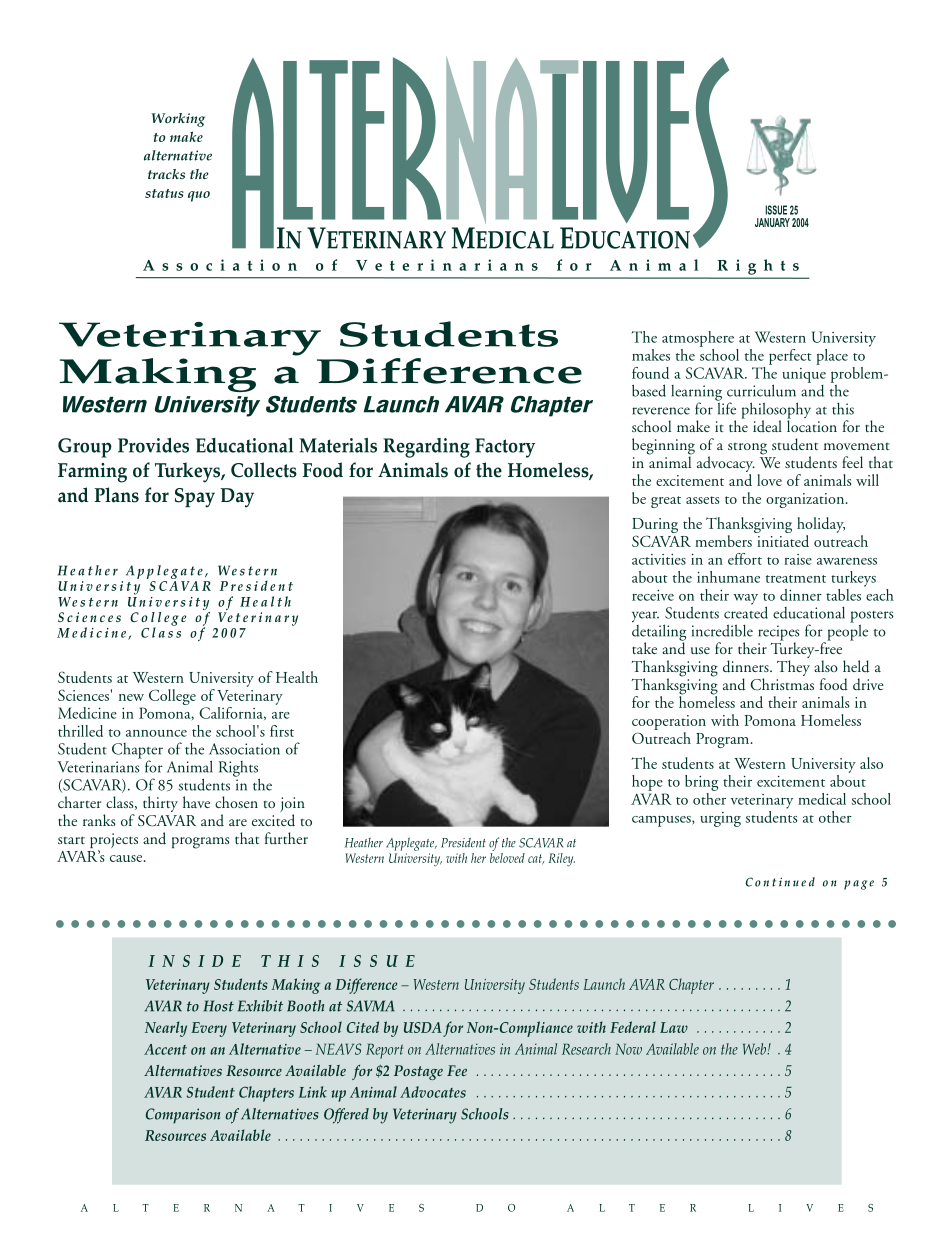  I want to click on Provides, so click(153, 445).
